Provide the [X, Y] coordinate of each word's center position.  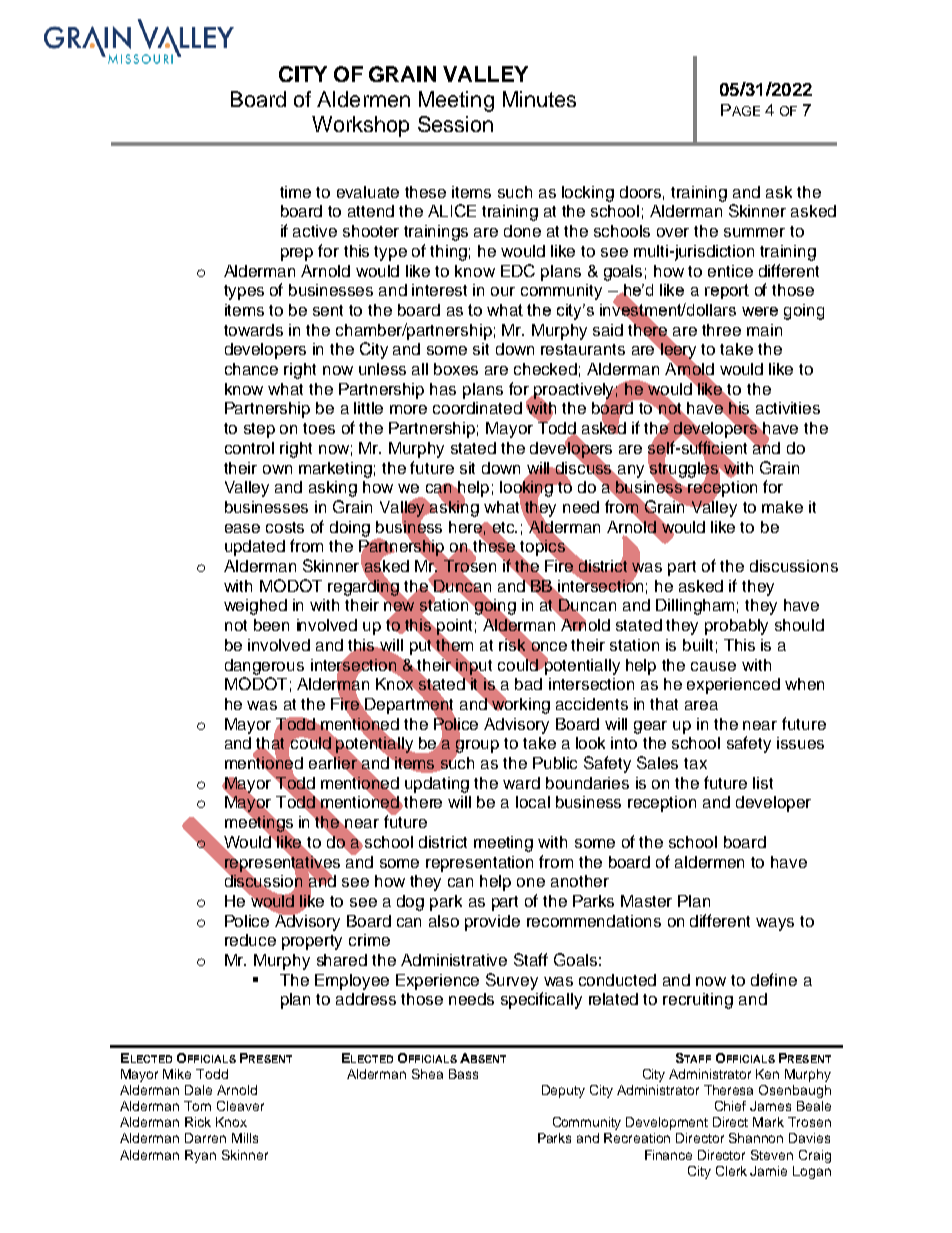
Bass [463, 1074]
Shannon [756, 1138]
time [295, 192]
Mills [245, 1138]
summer [754, 232]
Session [455, 124]
